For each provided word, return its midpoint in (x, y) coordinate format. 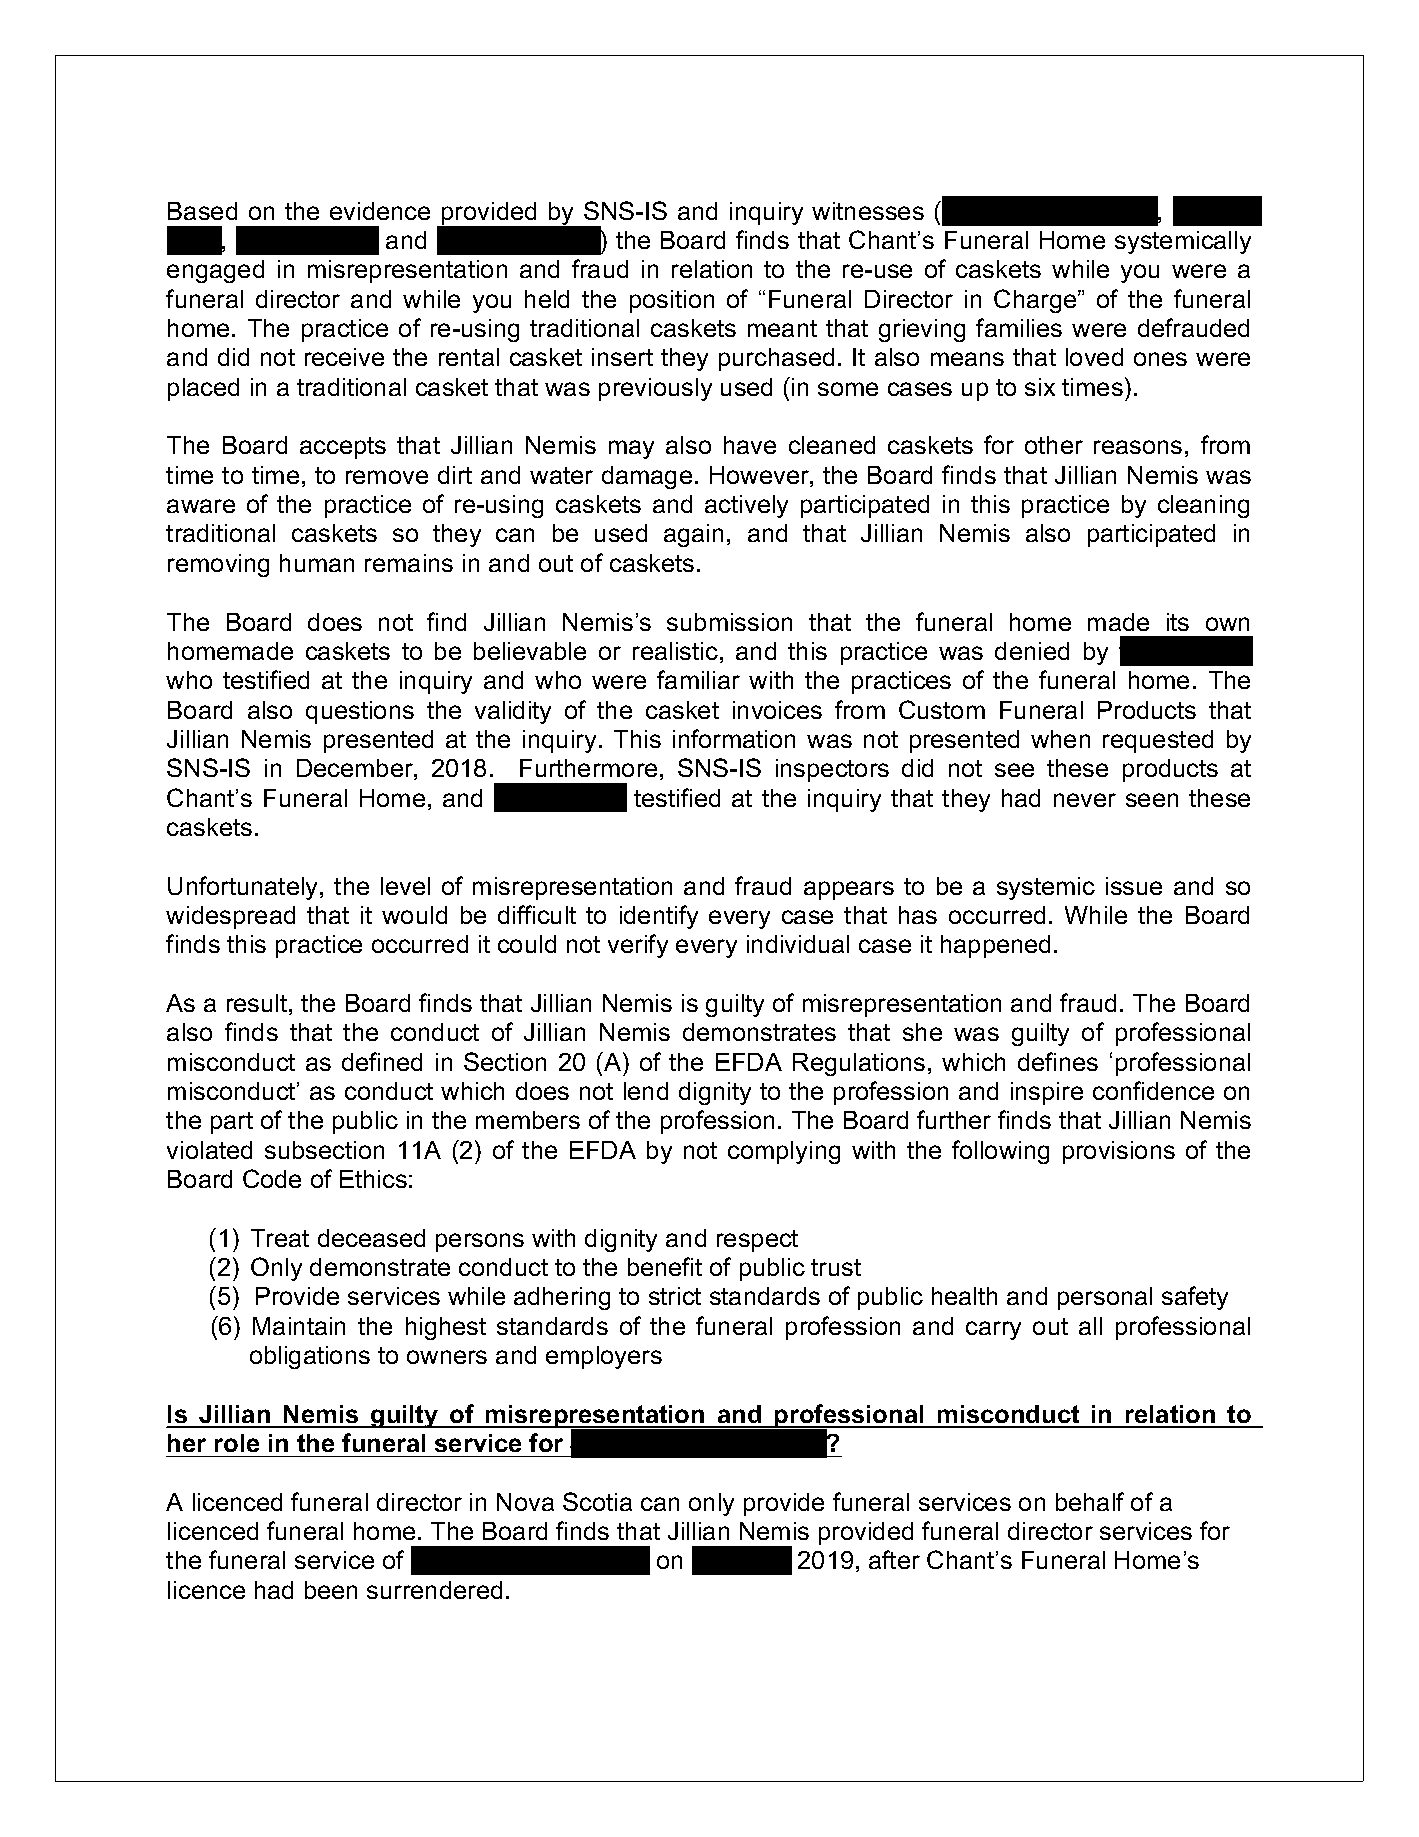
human (317, 563)
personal (1105, 1298)
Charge (1036, 301)
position (672, 301)
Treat (280, 1238)
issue (1134, 886)
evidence (380, 211)
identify (659, 917)
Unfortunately (244, 888)
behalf (1090, 1501)
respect (757, 1241)
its (1178, 622)
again (693, 535)
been (331, 1590)
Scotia (597, 1501)
